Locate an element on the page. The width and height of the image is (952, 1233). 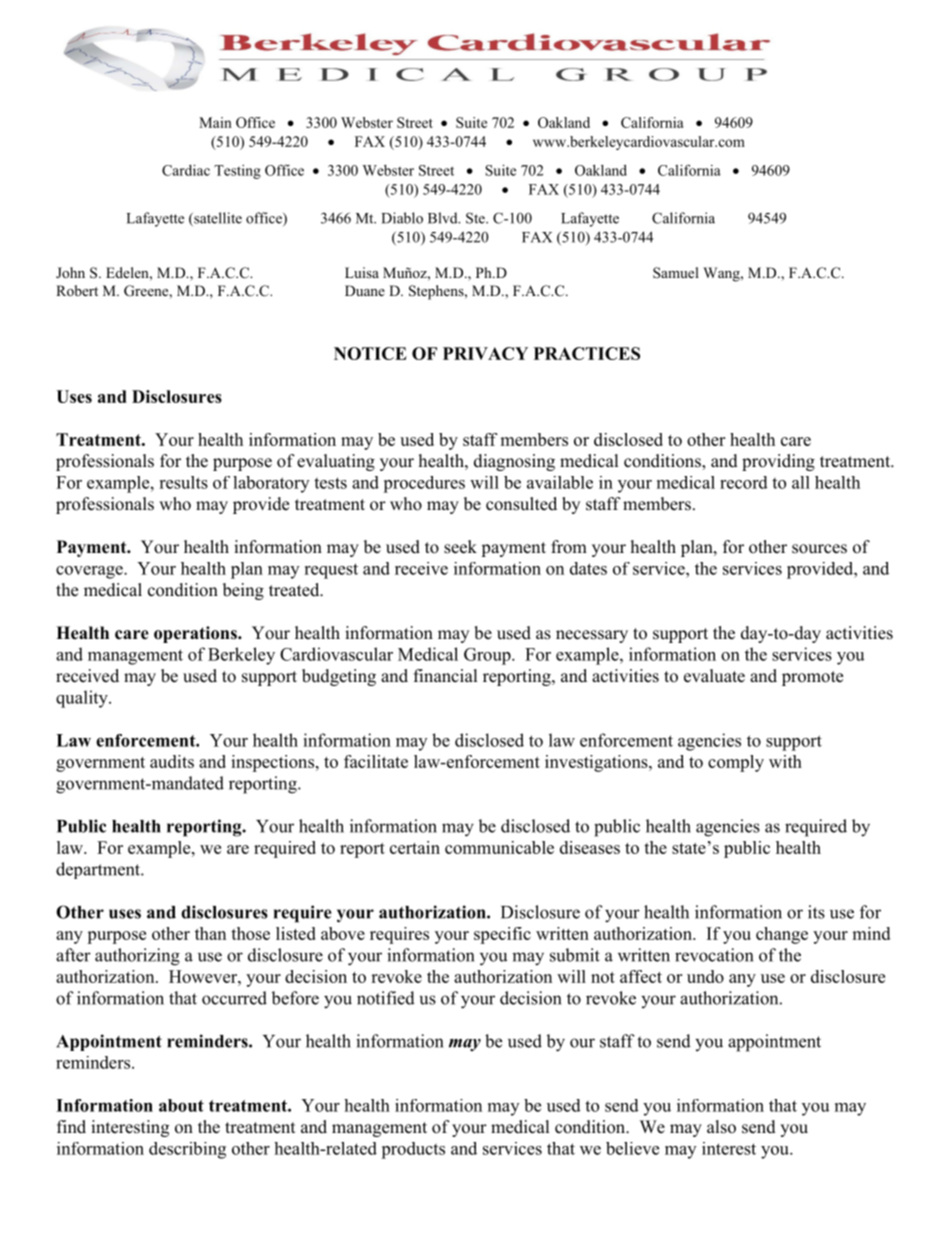
about is located at coordinates (181, 1105).
